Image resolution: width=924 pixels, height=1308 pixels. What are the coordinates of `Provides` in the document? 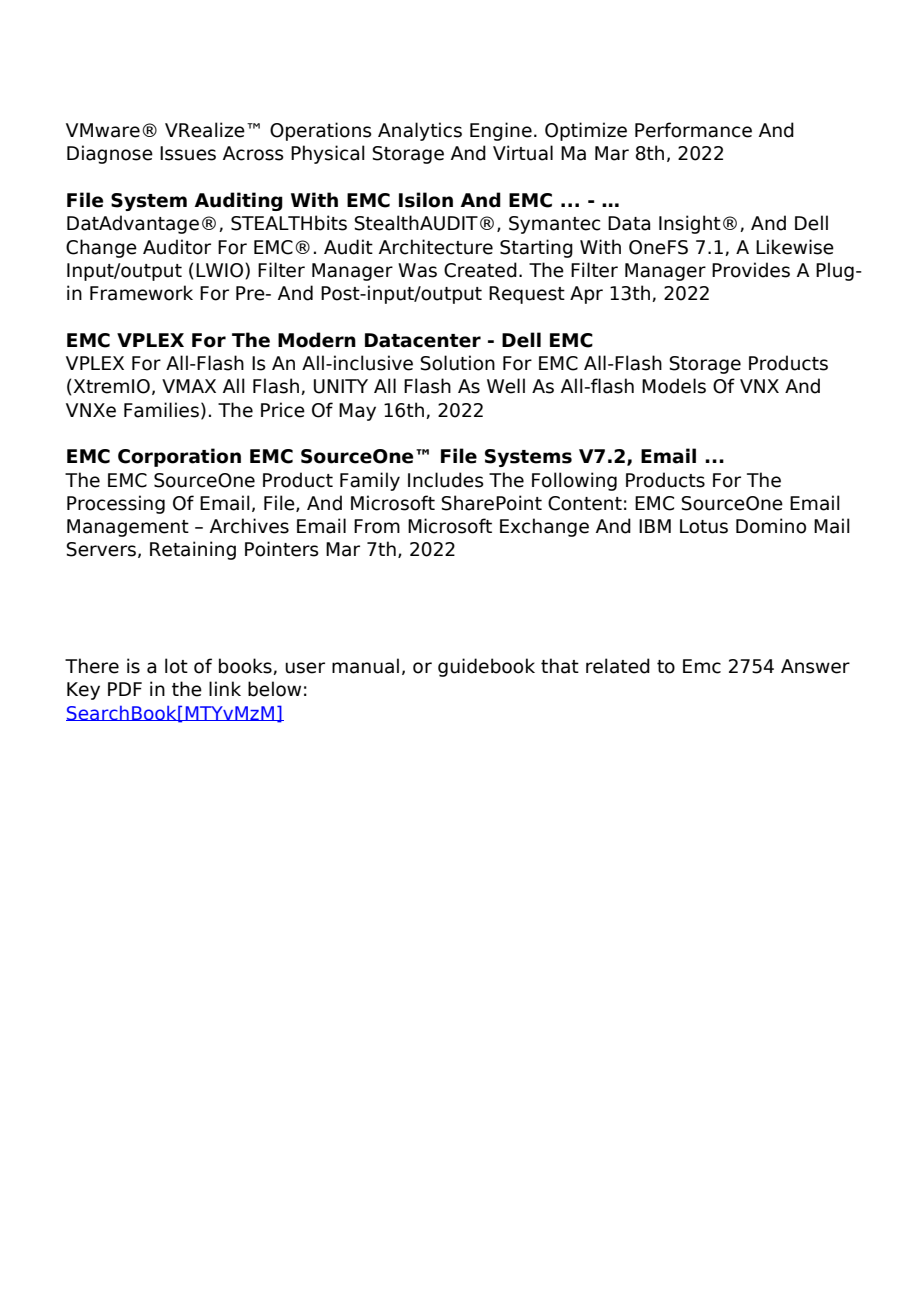 It's located at (751, 270).
